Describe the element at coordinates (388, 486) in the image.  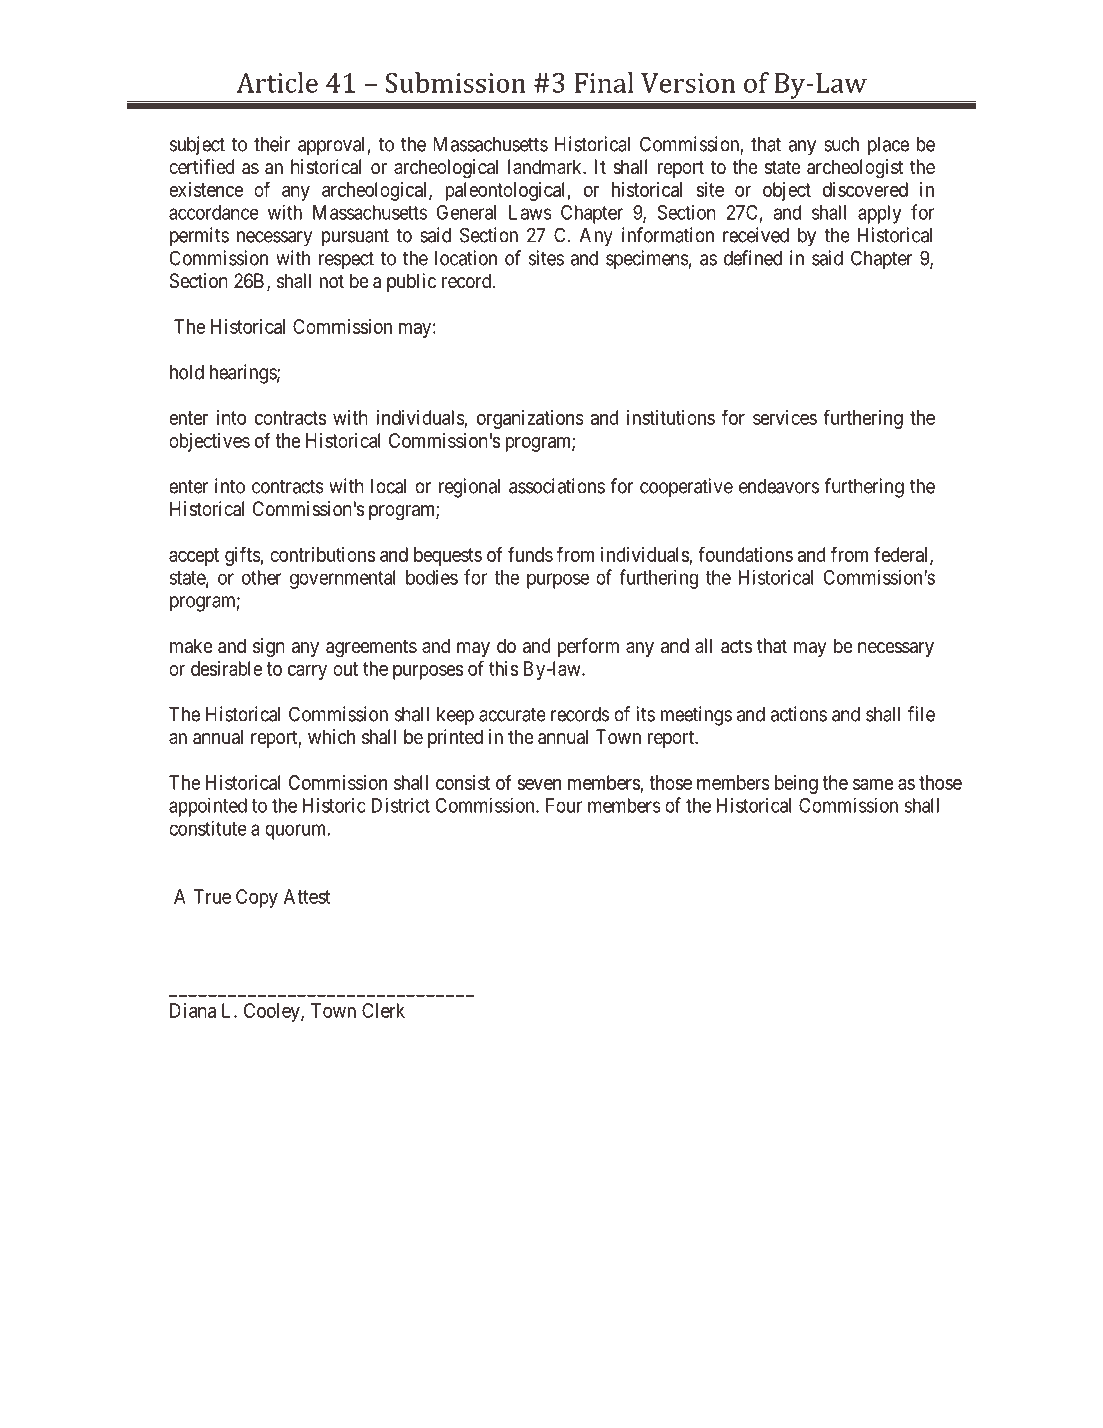
I see `local` at that location.
